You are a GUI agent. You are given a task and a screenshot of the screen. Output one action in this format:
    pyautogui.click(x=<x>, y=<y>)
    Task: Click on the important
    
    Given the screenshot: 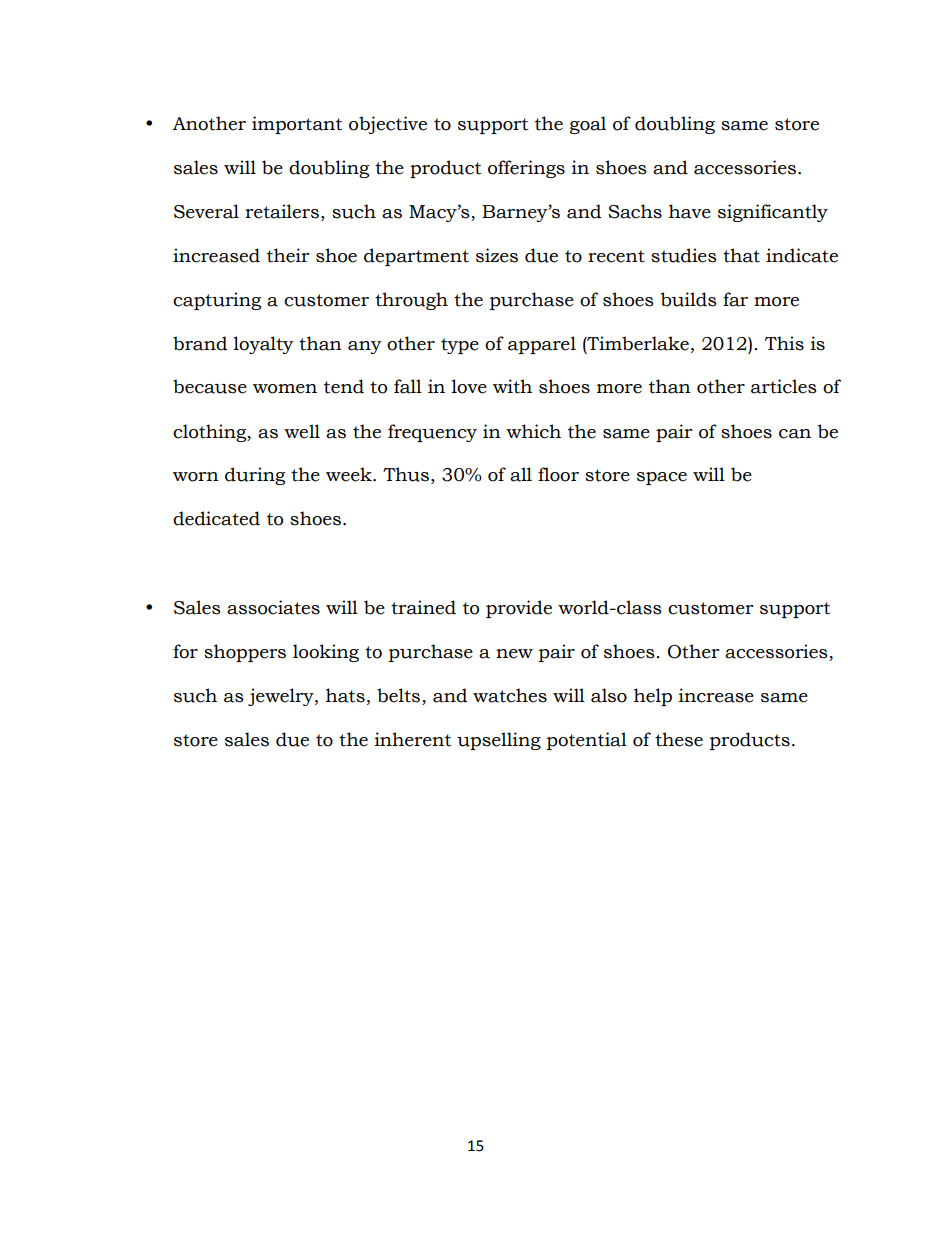 What is the action you would take?
    pyautogui.click(x=297, y=125)
